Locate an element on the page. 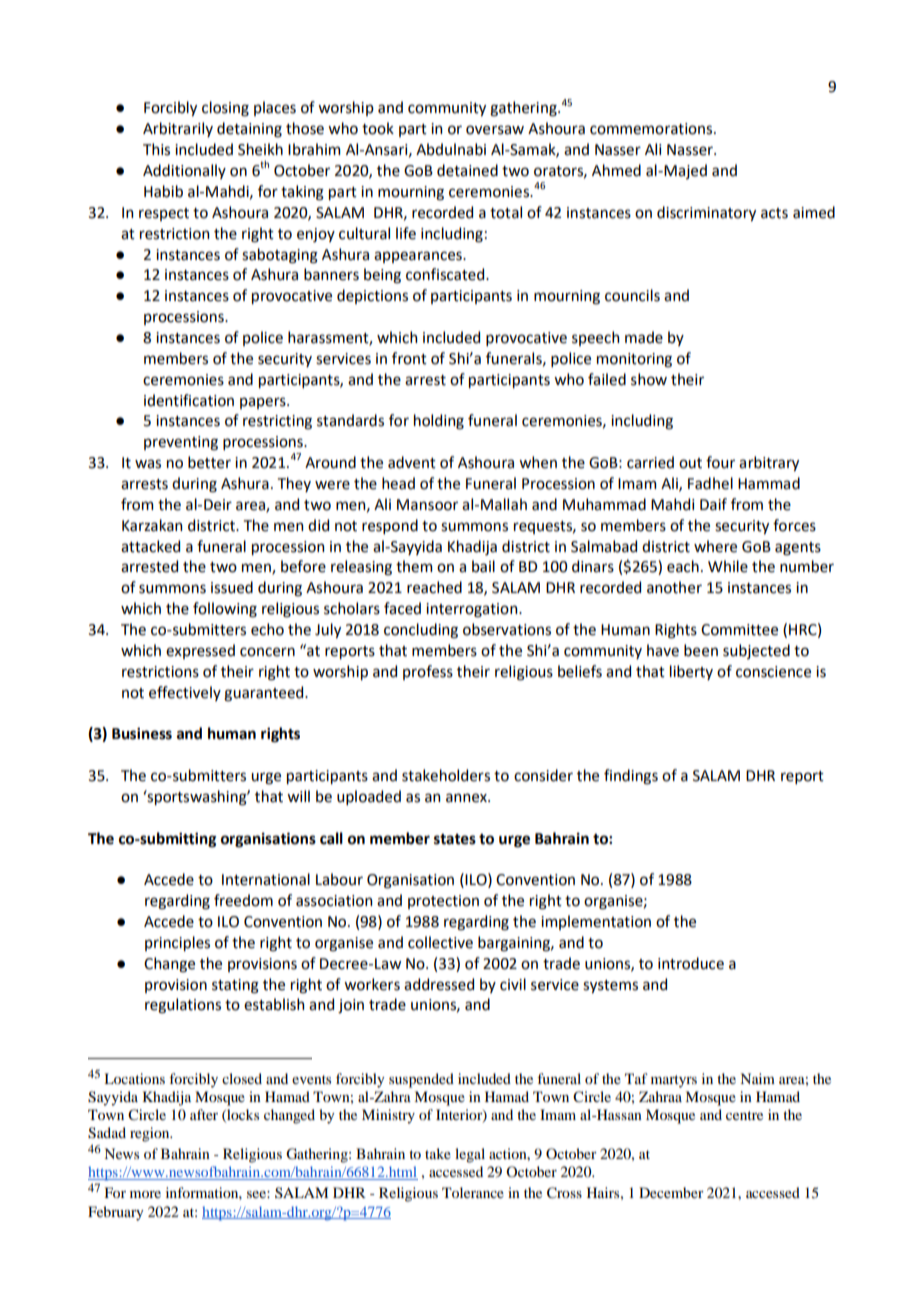 The width and height of the document is (924, 1308). Mansoor is located at coordinates (427, 505).
